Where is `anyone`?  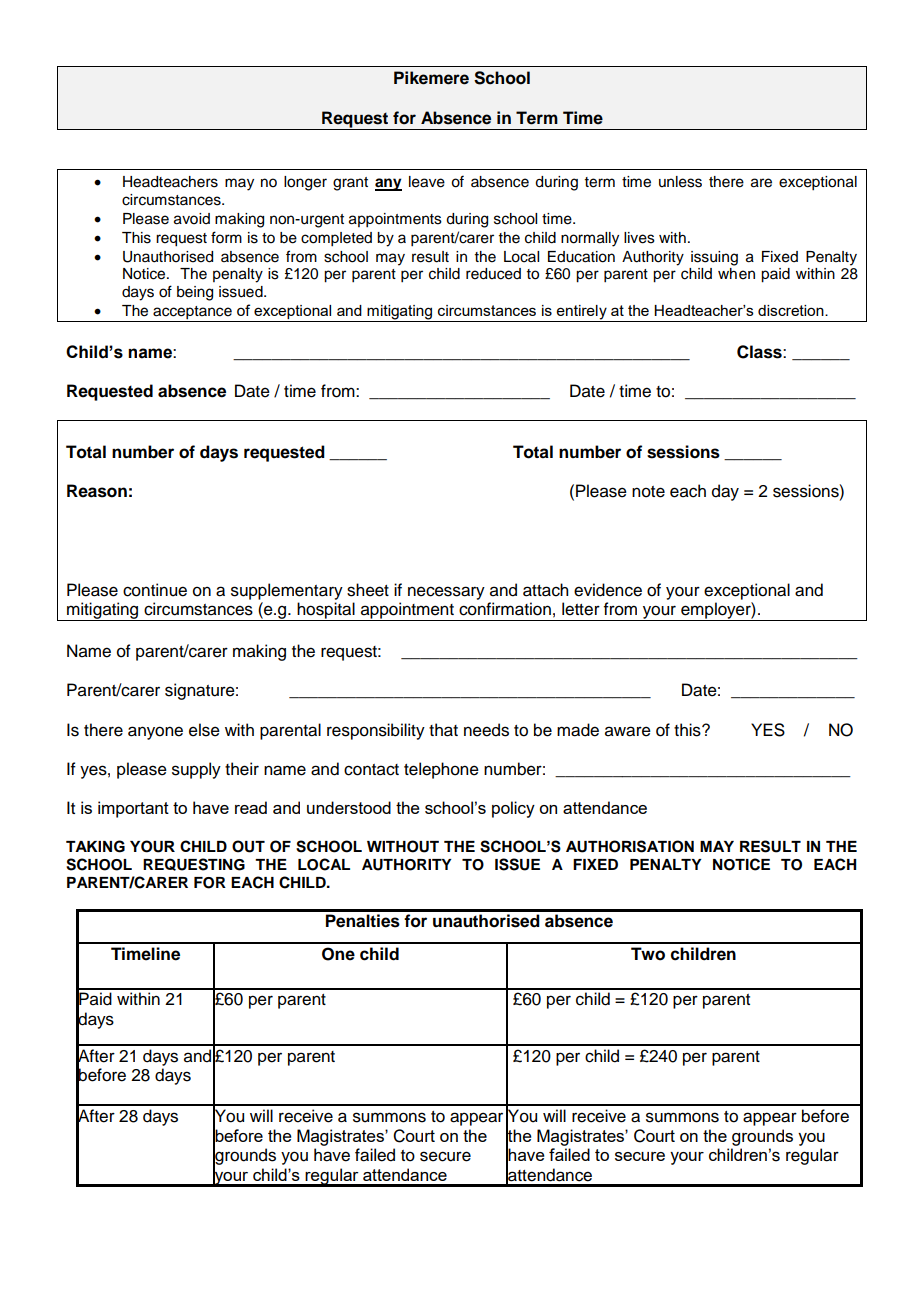 anyone is located at coordinates (155, 733).
